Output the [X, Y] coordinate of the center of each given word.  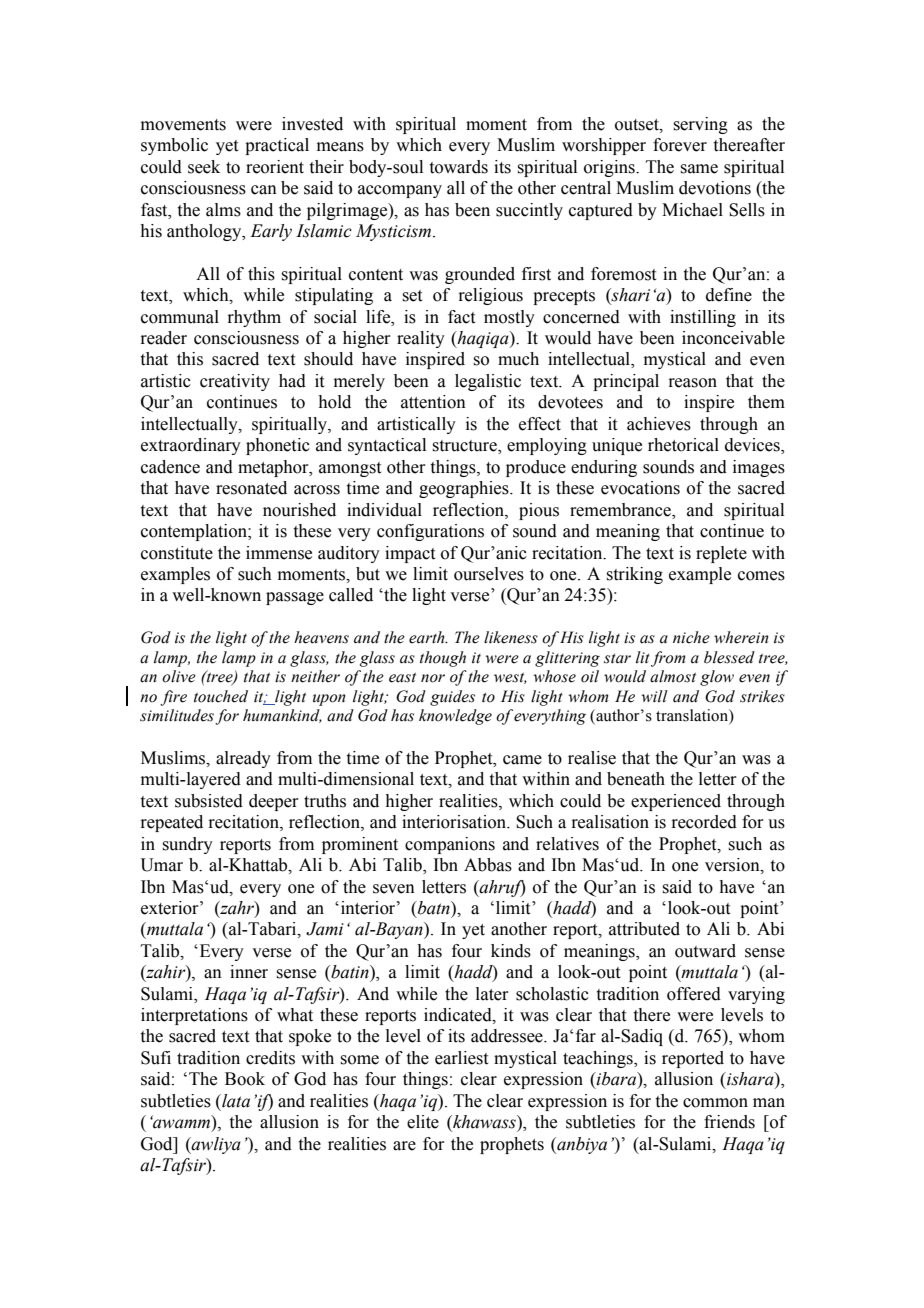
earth [428, 637]
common [715, 1103]
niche [691, 637]
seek [204, 167]
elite [423, 1122]
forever [680, 145]
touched [221, 696]
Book [245, 1079]
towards [459, 167]
